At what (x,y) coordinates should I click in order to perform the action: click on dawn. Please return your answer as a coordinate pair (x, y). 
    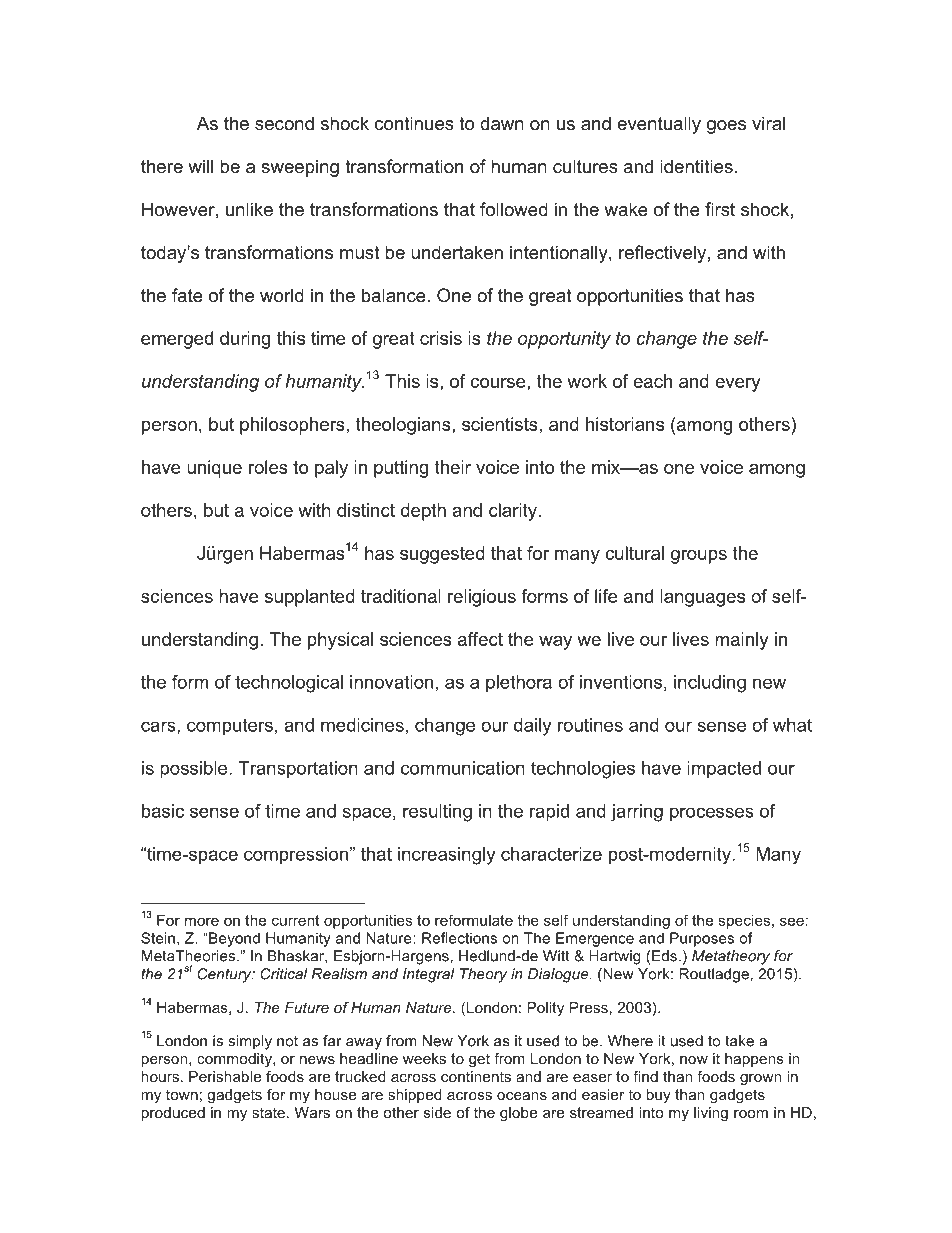
    Looking at the image, I should click on (502, 123).
